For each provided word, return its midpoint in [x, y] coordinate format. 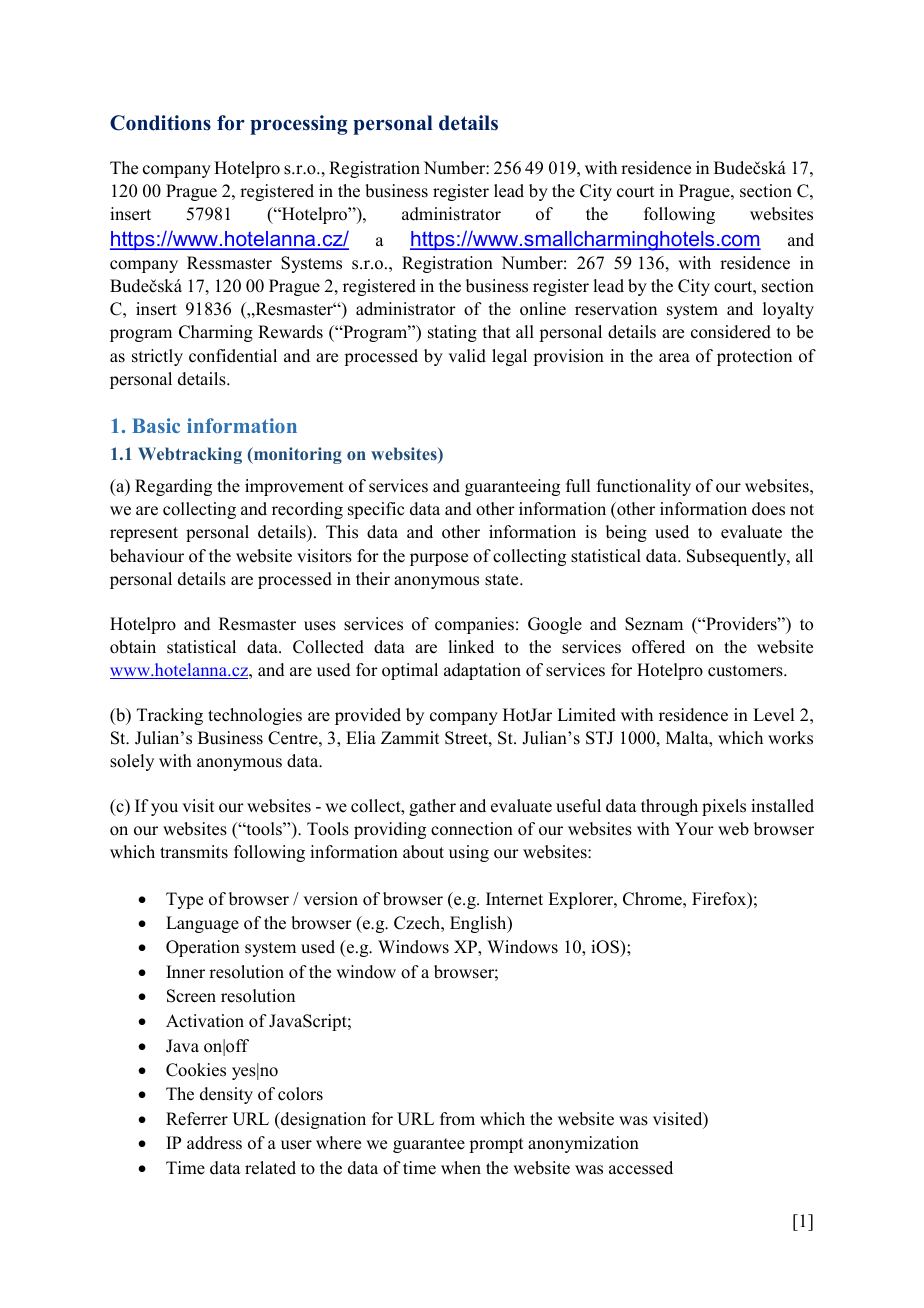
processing [299, 125]
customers [746, 671]
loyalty [788, 310]
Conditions [160, 123]
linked [471, 647]
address [214, 1143]
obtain [133, 647]
